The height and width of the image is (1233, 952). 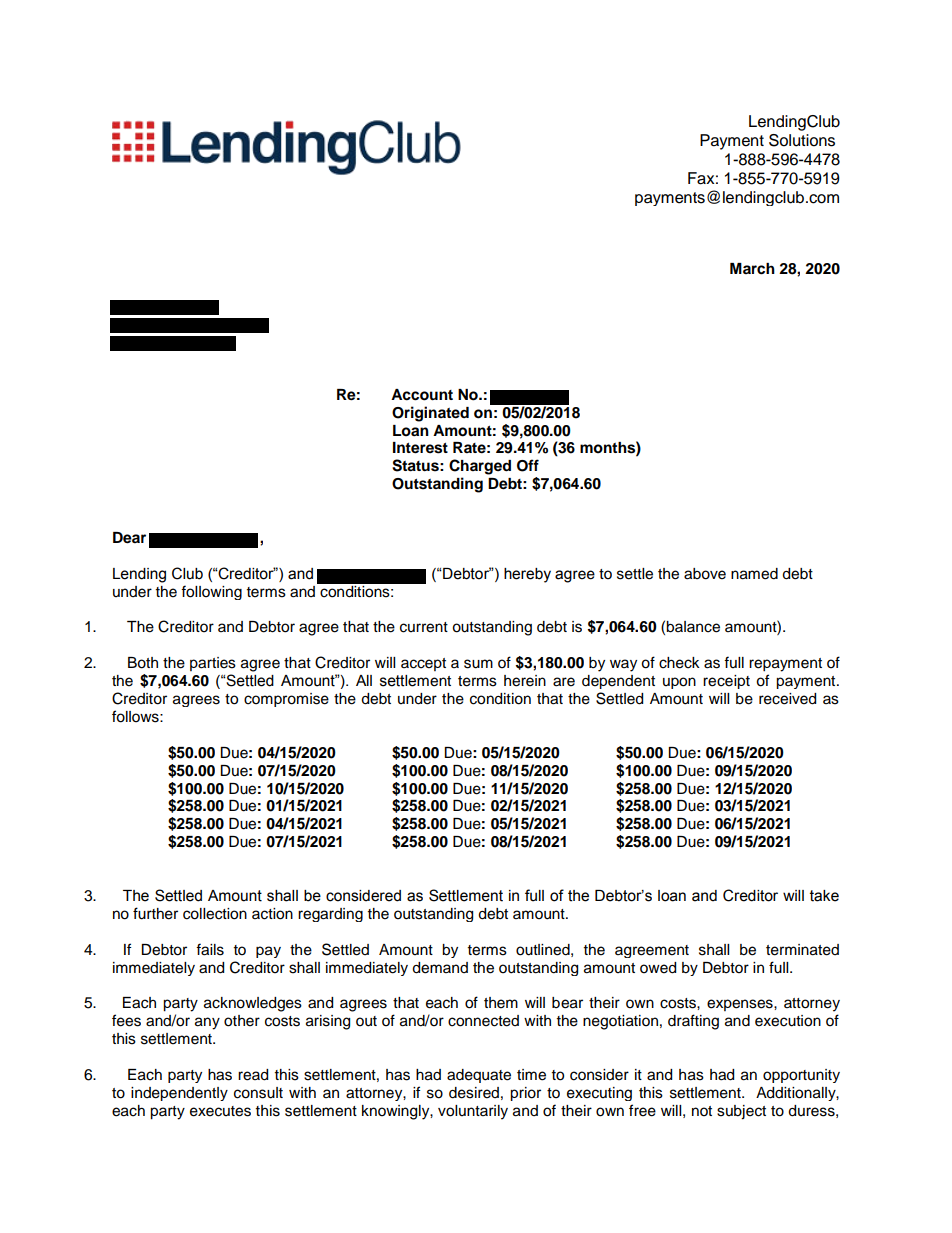 What do you see at coordinates (693, 627) in the image?
I see `balance` at bounding box center [693, 627].
